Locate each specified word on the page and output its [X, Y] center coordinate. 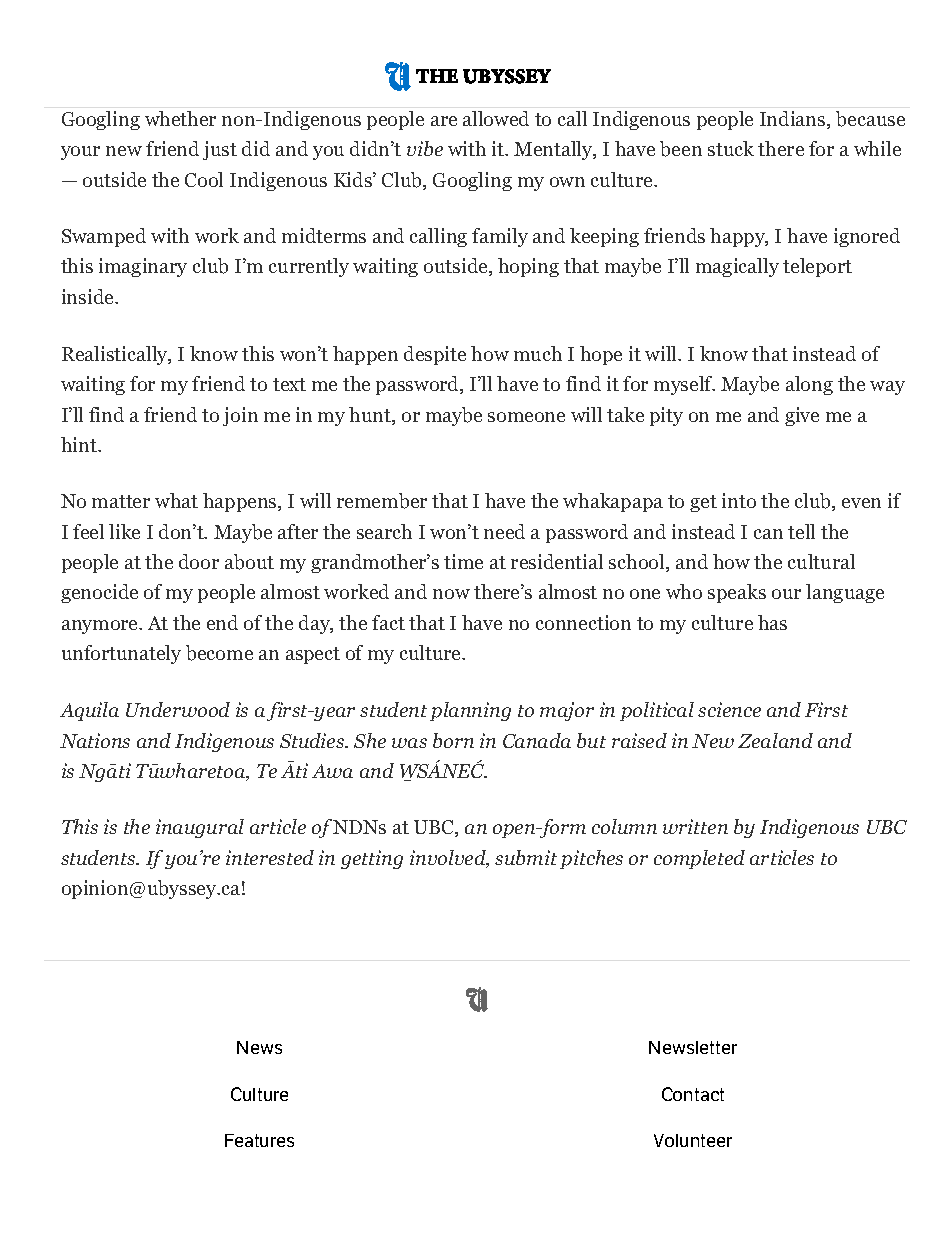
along [809, 385]
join [240, 416]
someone [526, 417]
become [219, 653]
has [772, 622]
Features [259, 1140]
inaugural [200, 828]
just [220, 150]
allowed [496, 118]
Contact [693, 1094]
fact [388, 622]
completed [699, 859]
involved [449, 859]
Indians [792, 118]
